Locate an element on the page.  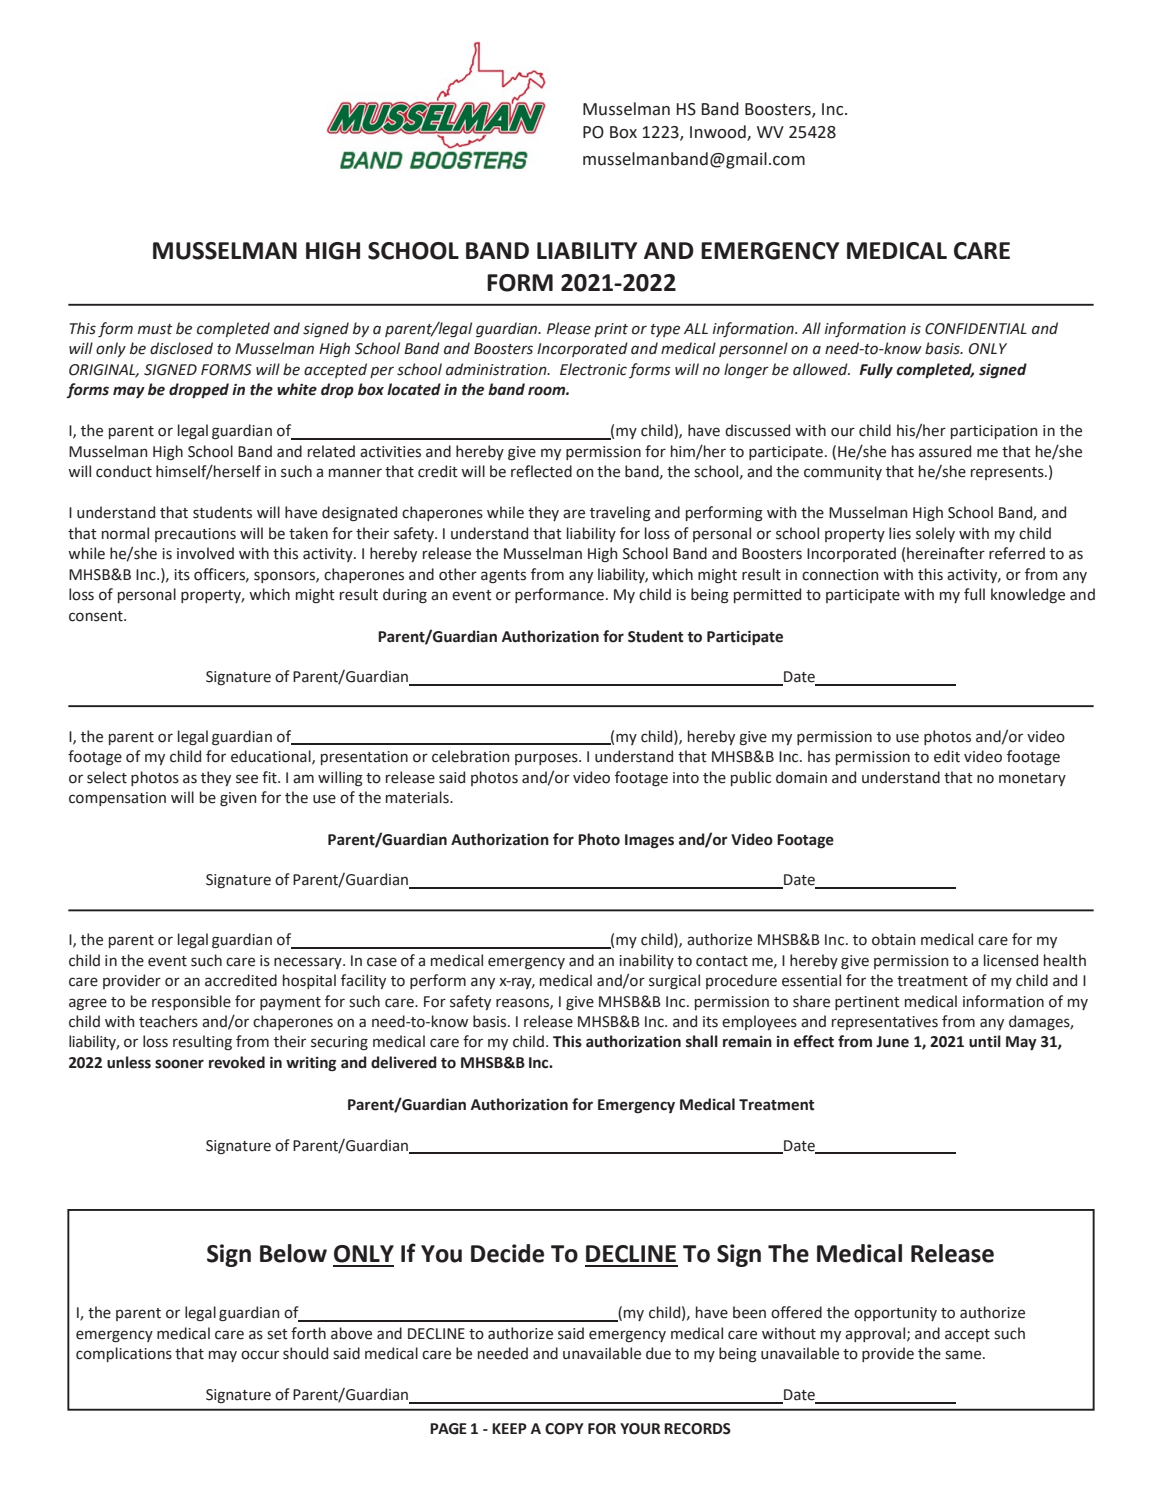
Inwood is located at coordinates (719, 132).
